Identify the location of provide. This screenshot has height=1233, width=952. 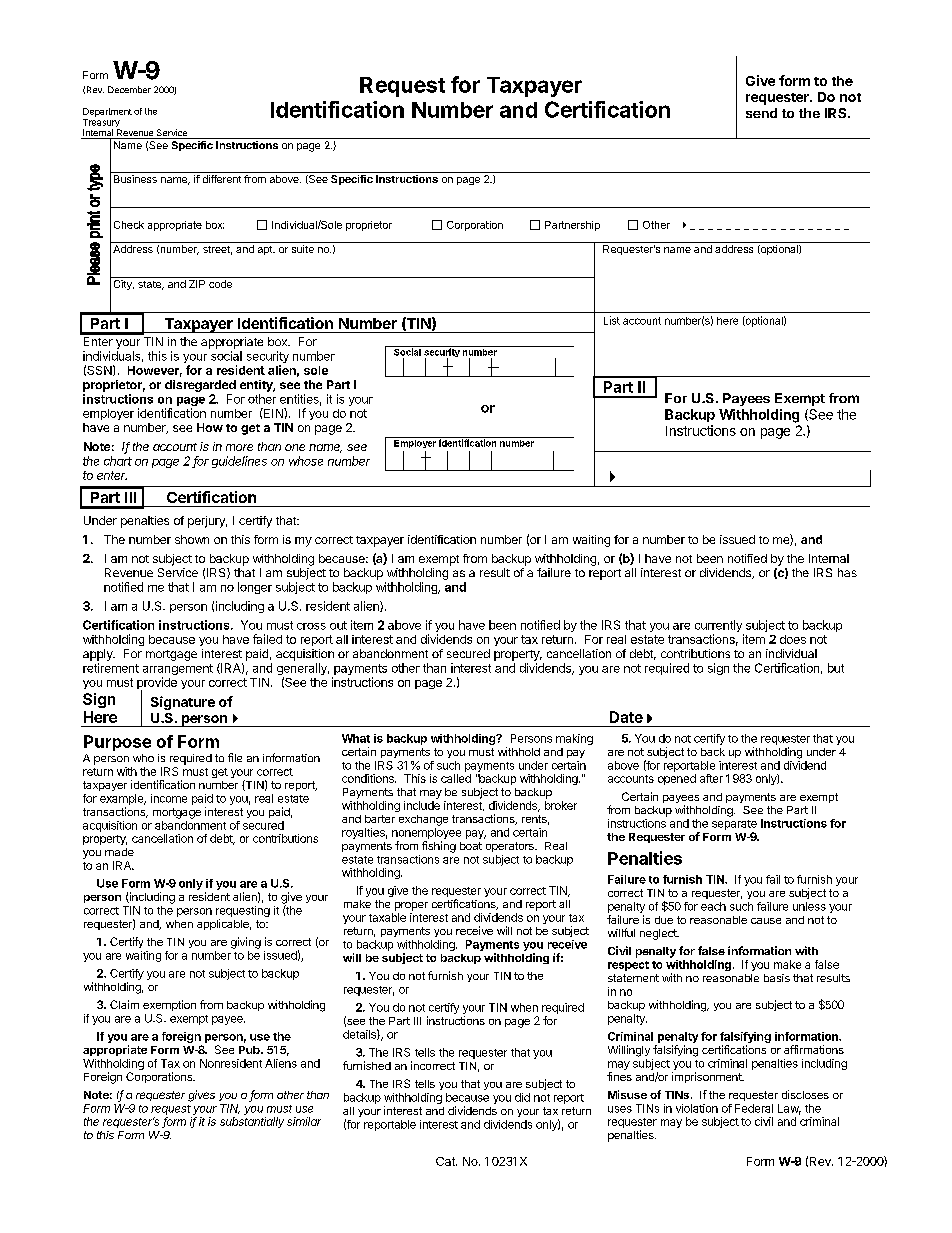
(157, 684).
